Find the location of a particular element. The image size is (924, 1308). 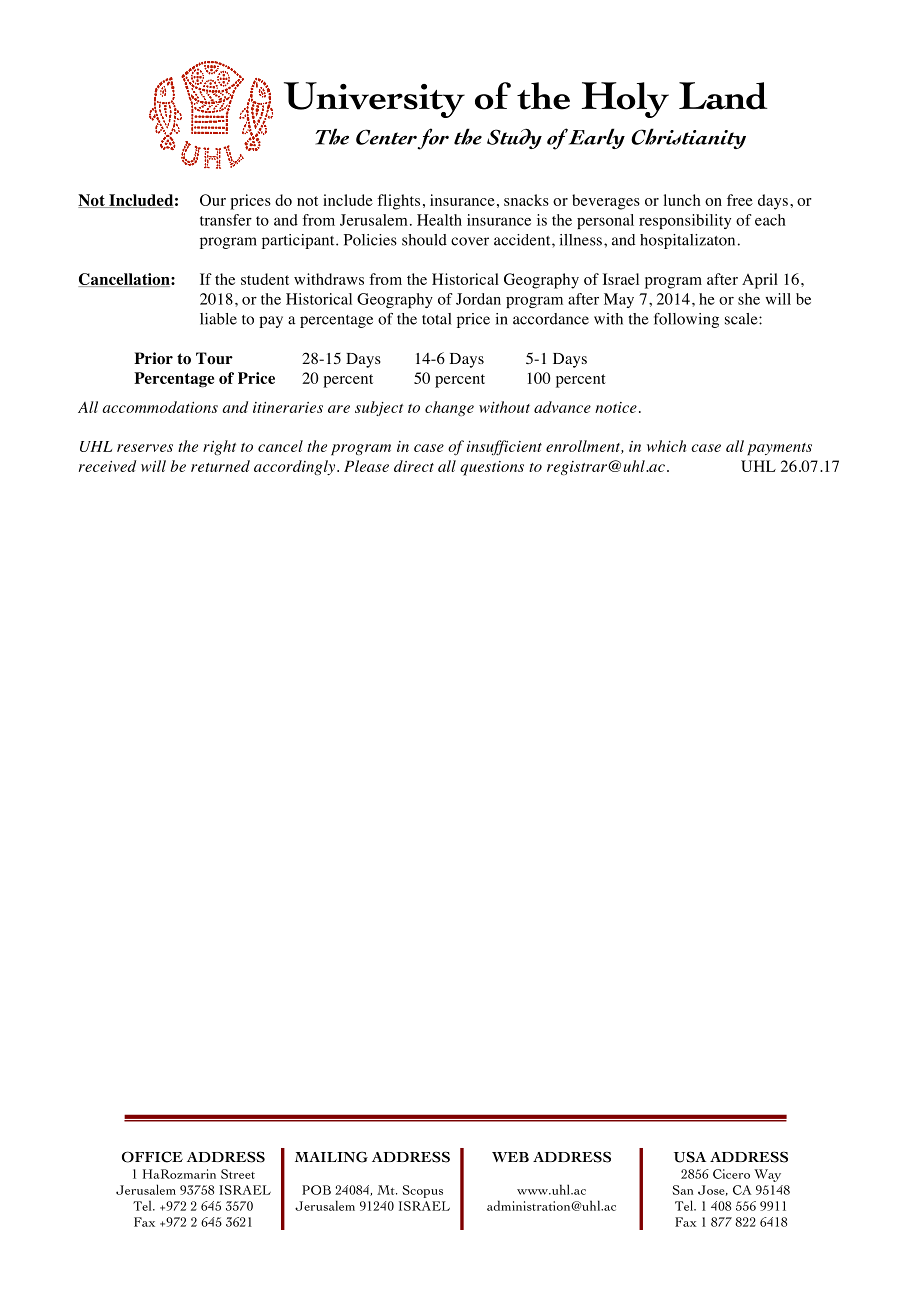

questions is located at coordinates (492, 468).
